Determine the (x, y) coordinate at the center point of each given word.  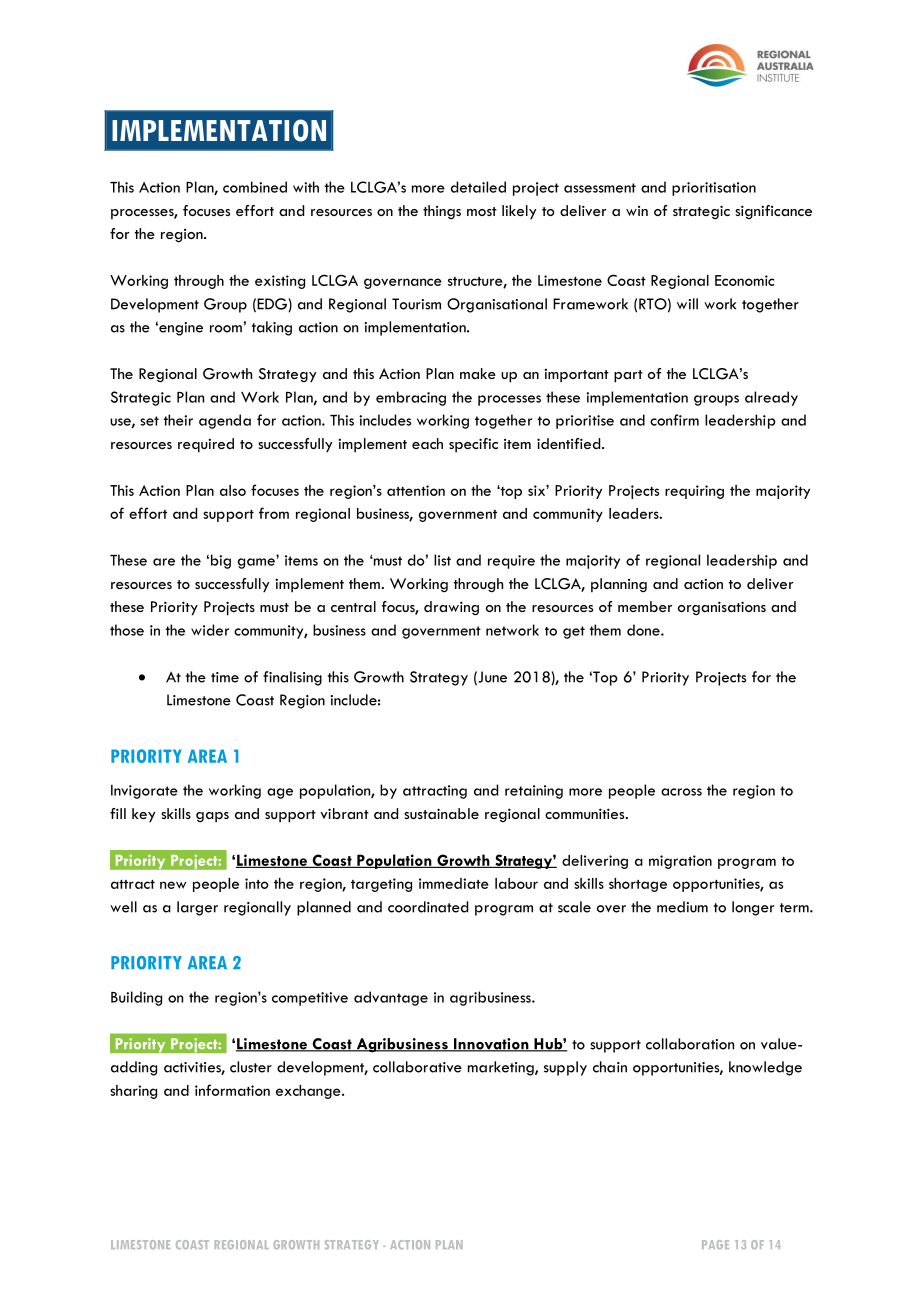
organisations (722, 608)
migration (680, 862)
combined (255, 187)
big (221, 561)
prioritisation (714, 189)
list (442, 560)
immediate (454, 883)
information (232, 1090)
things (442, 212)
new (173, 885)
